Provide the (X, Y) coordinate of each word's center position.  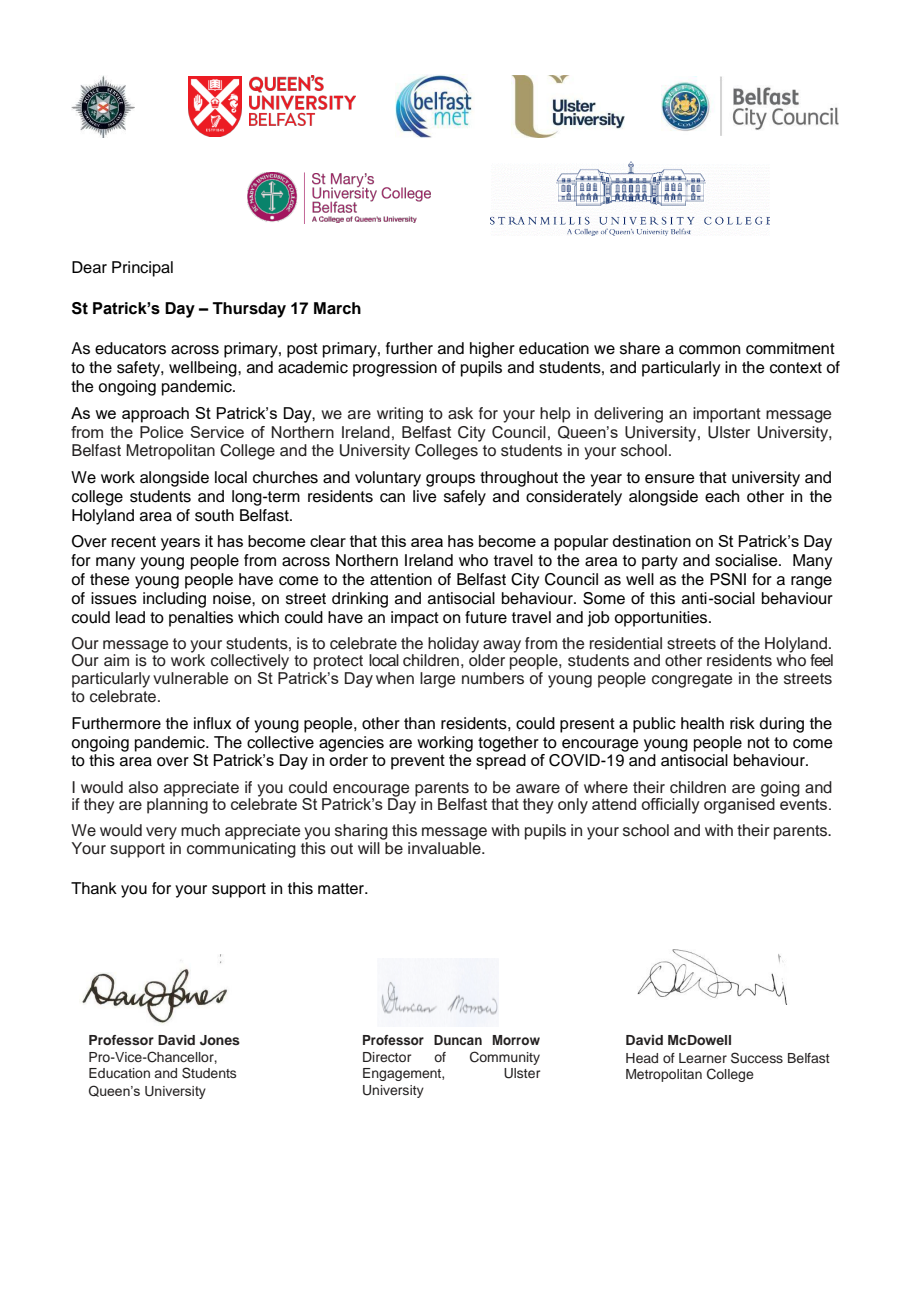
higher (492, 350)
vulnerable (190, 678)
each (722, 496)
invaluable (445, 848)
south (214, 515)
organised (739, 805)
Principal (142, 269)
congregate (692, 680)
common (709, 350)
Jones (220, 1040)
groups (450, 480)
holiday (453, 646)
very (161, 833)
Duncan (458, 1040)
